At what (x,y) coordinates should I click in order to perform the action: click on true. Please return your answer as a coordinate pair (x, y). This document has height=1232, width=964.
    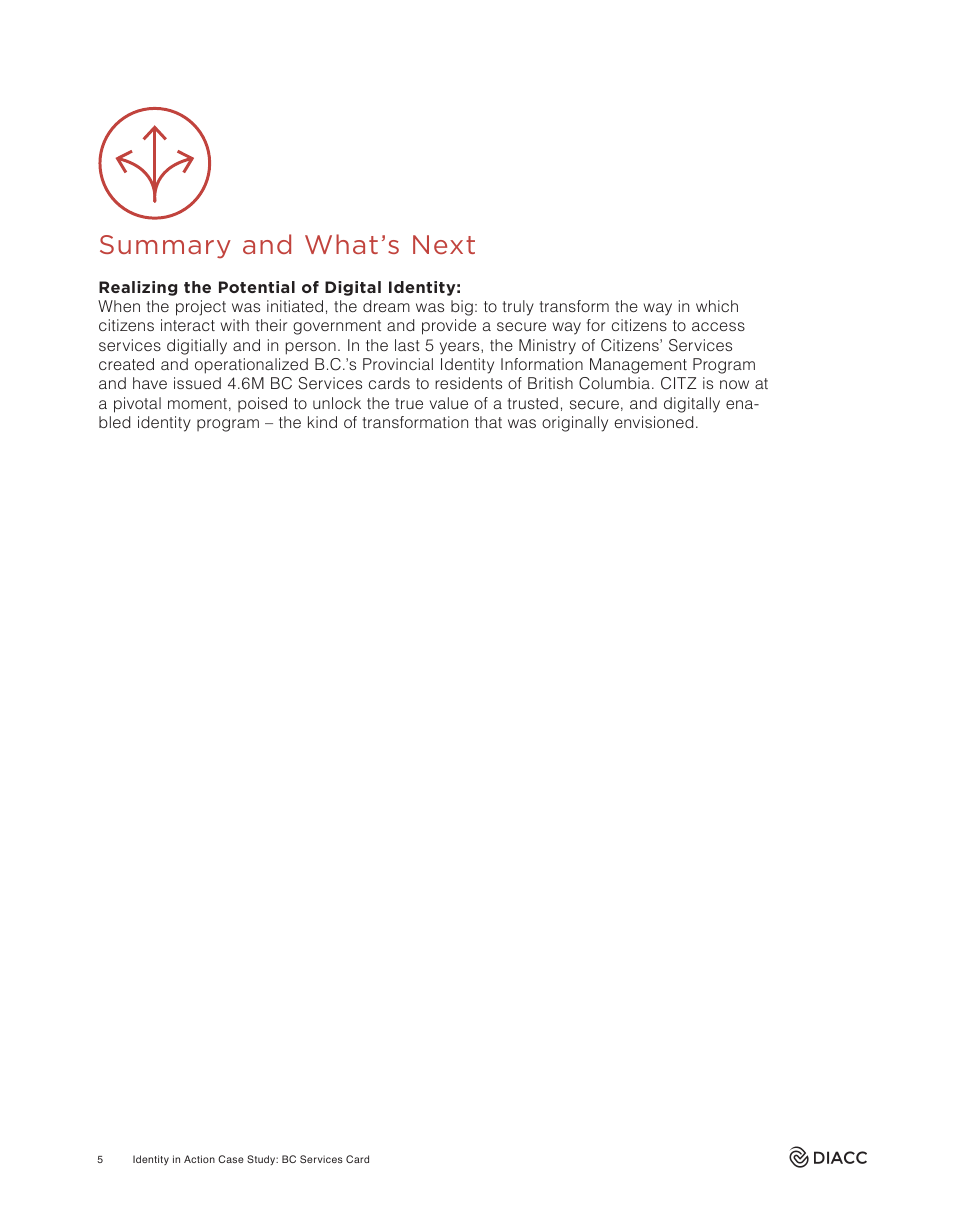
    Looking at the image, I should click on (409, 403).
